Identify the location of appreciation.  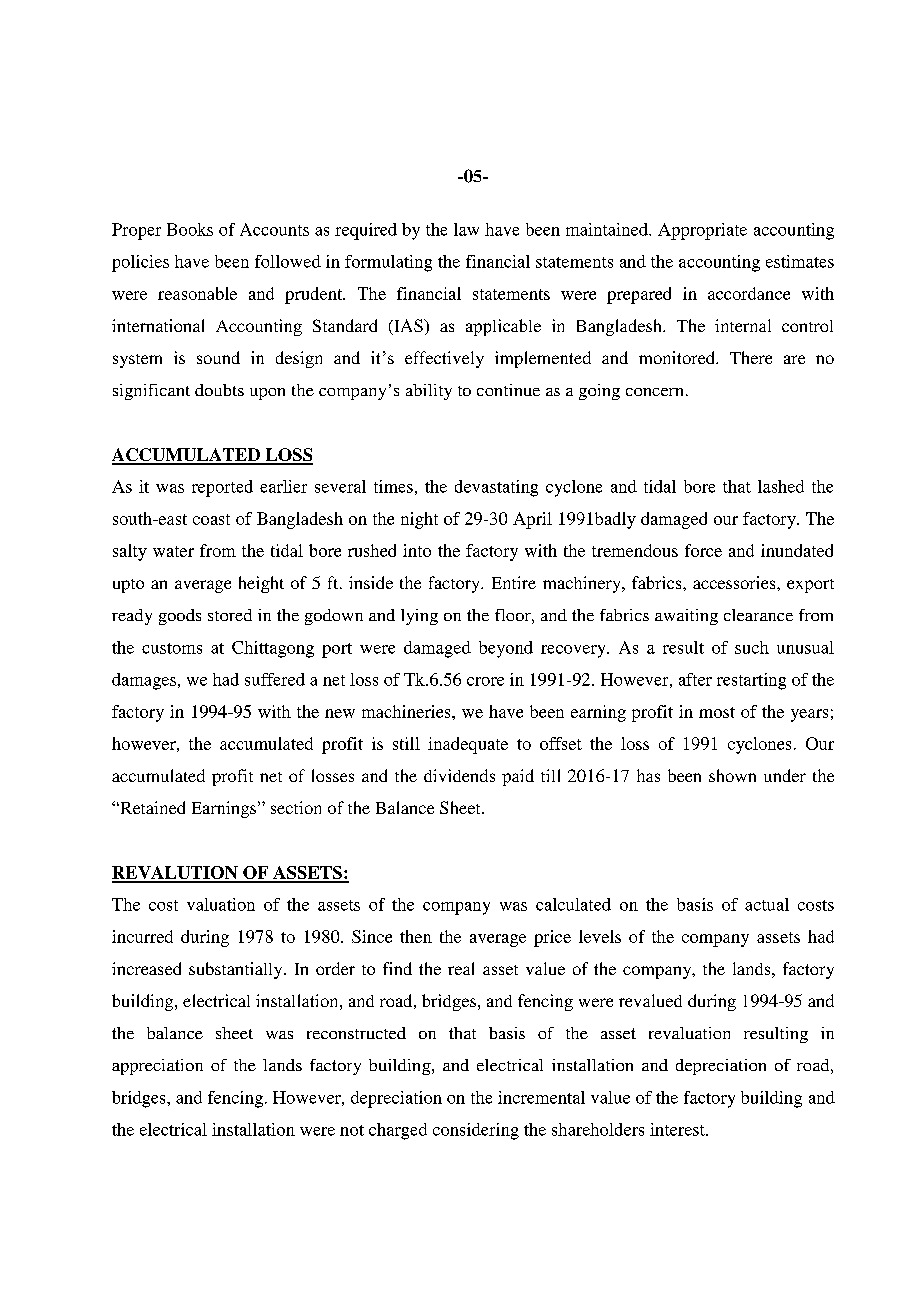
(157, 1067).
